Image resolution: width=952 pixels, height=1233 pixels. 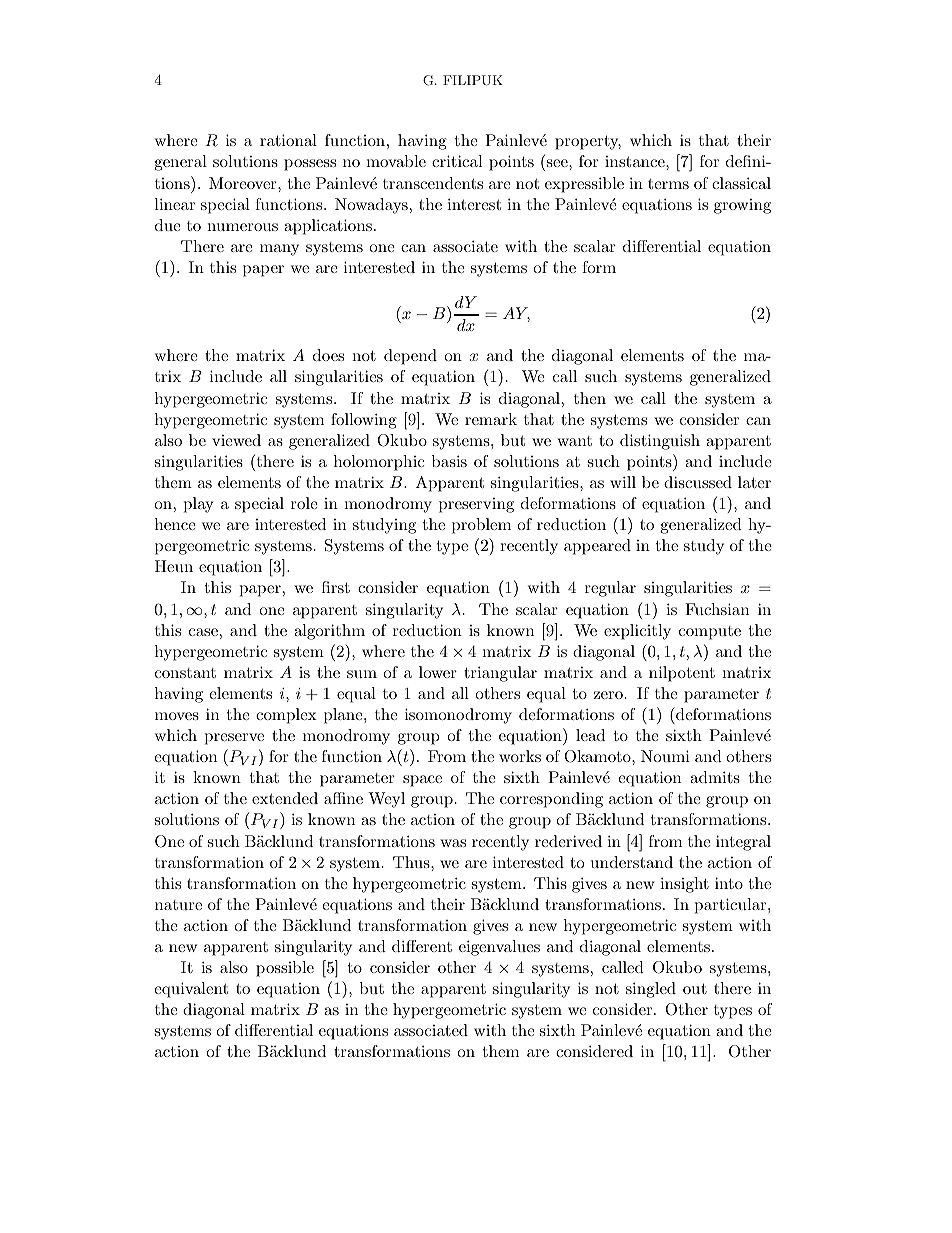 What do you see at coordinates (499, 948) in the document?
I see `eigenvalues` at bounding box center [499, 948].
